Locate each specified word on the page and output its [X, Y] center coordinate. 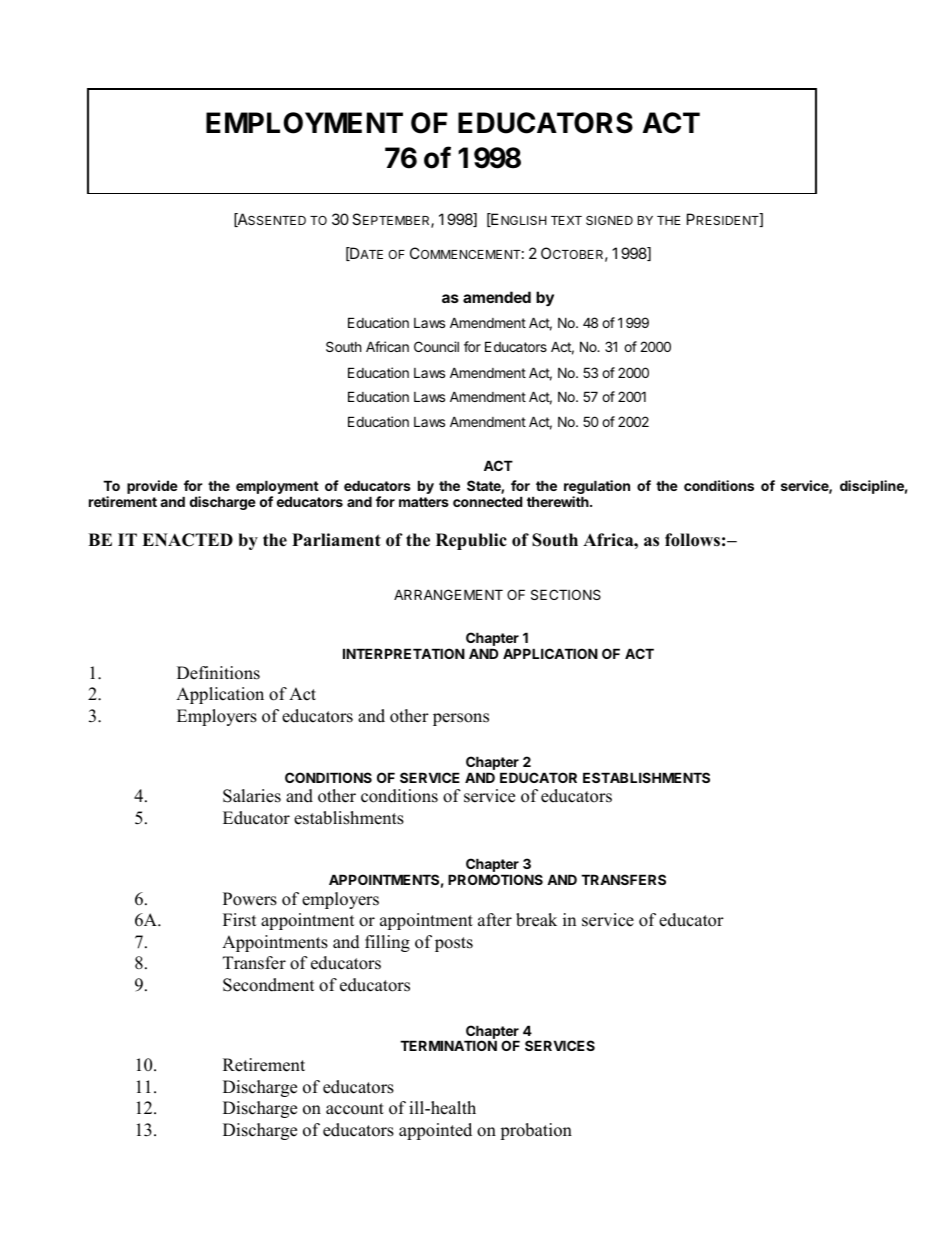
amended [497, 297]
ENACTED [187, 540]
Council [436, 346]
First [240, 920]
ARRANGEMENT [448, 594]
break [536, 920]
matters [424, 502]
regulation [597, 488]
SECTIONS [566, 594]
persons [461, 719]
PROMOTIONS [495, 879]
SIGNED [609, 220]
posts [454, 944]
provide [152, 487]
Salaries [252, 796]
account [355, 1109]
